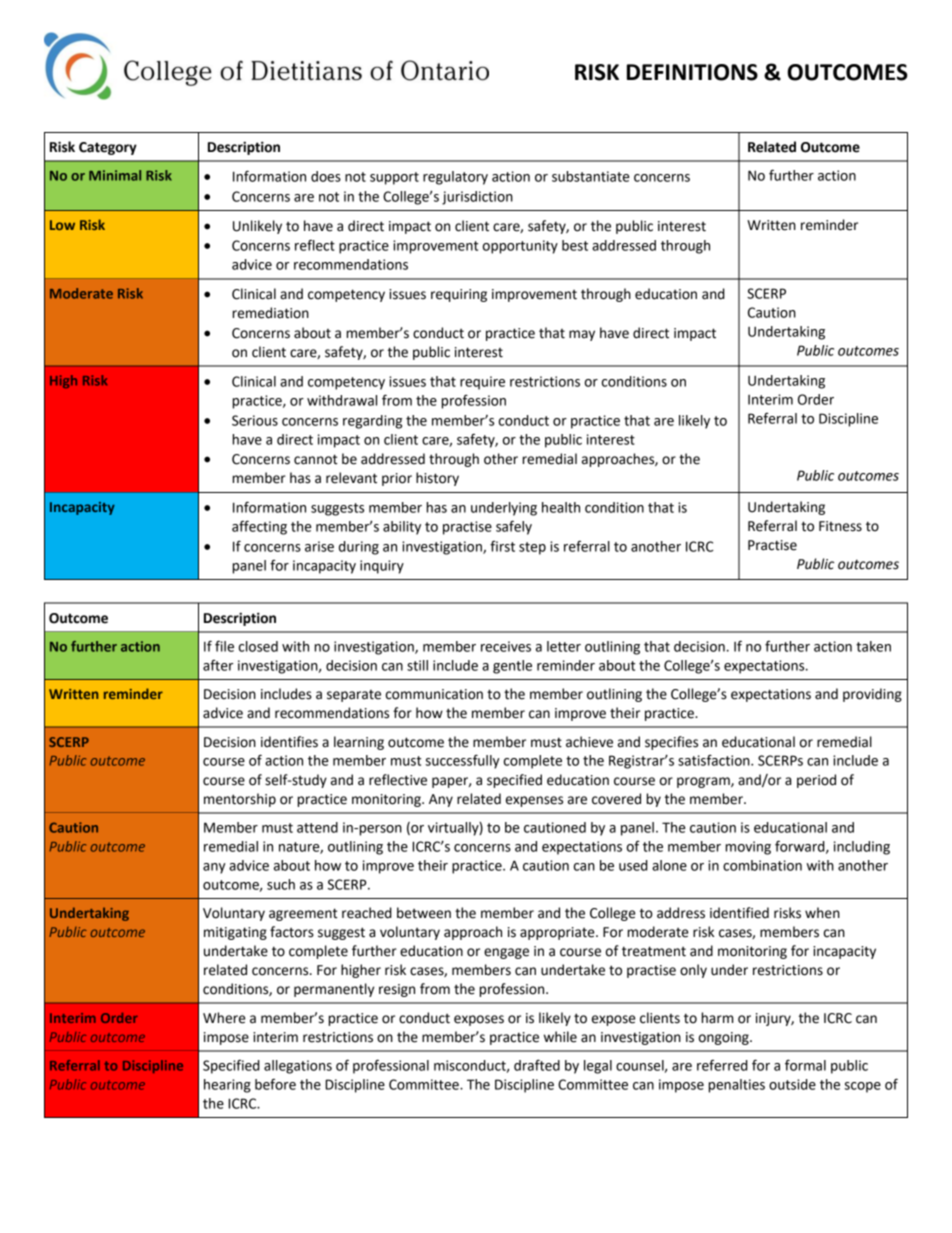 The width and height of the screenshot is (952, 1233). I want to click on drafted, so click(537, 1065).
